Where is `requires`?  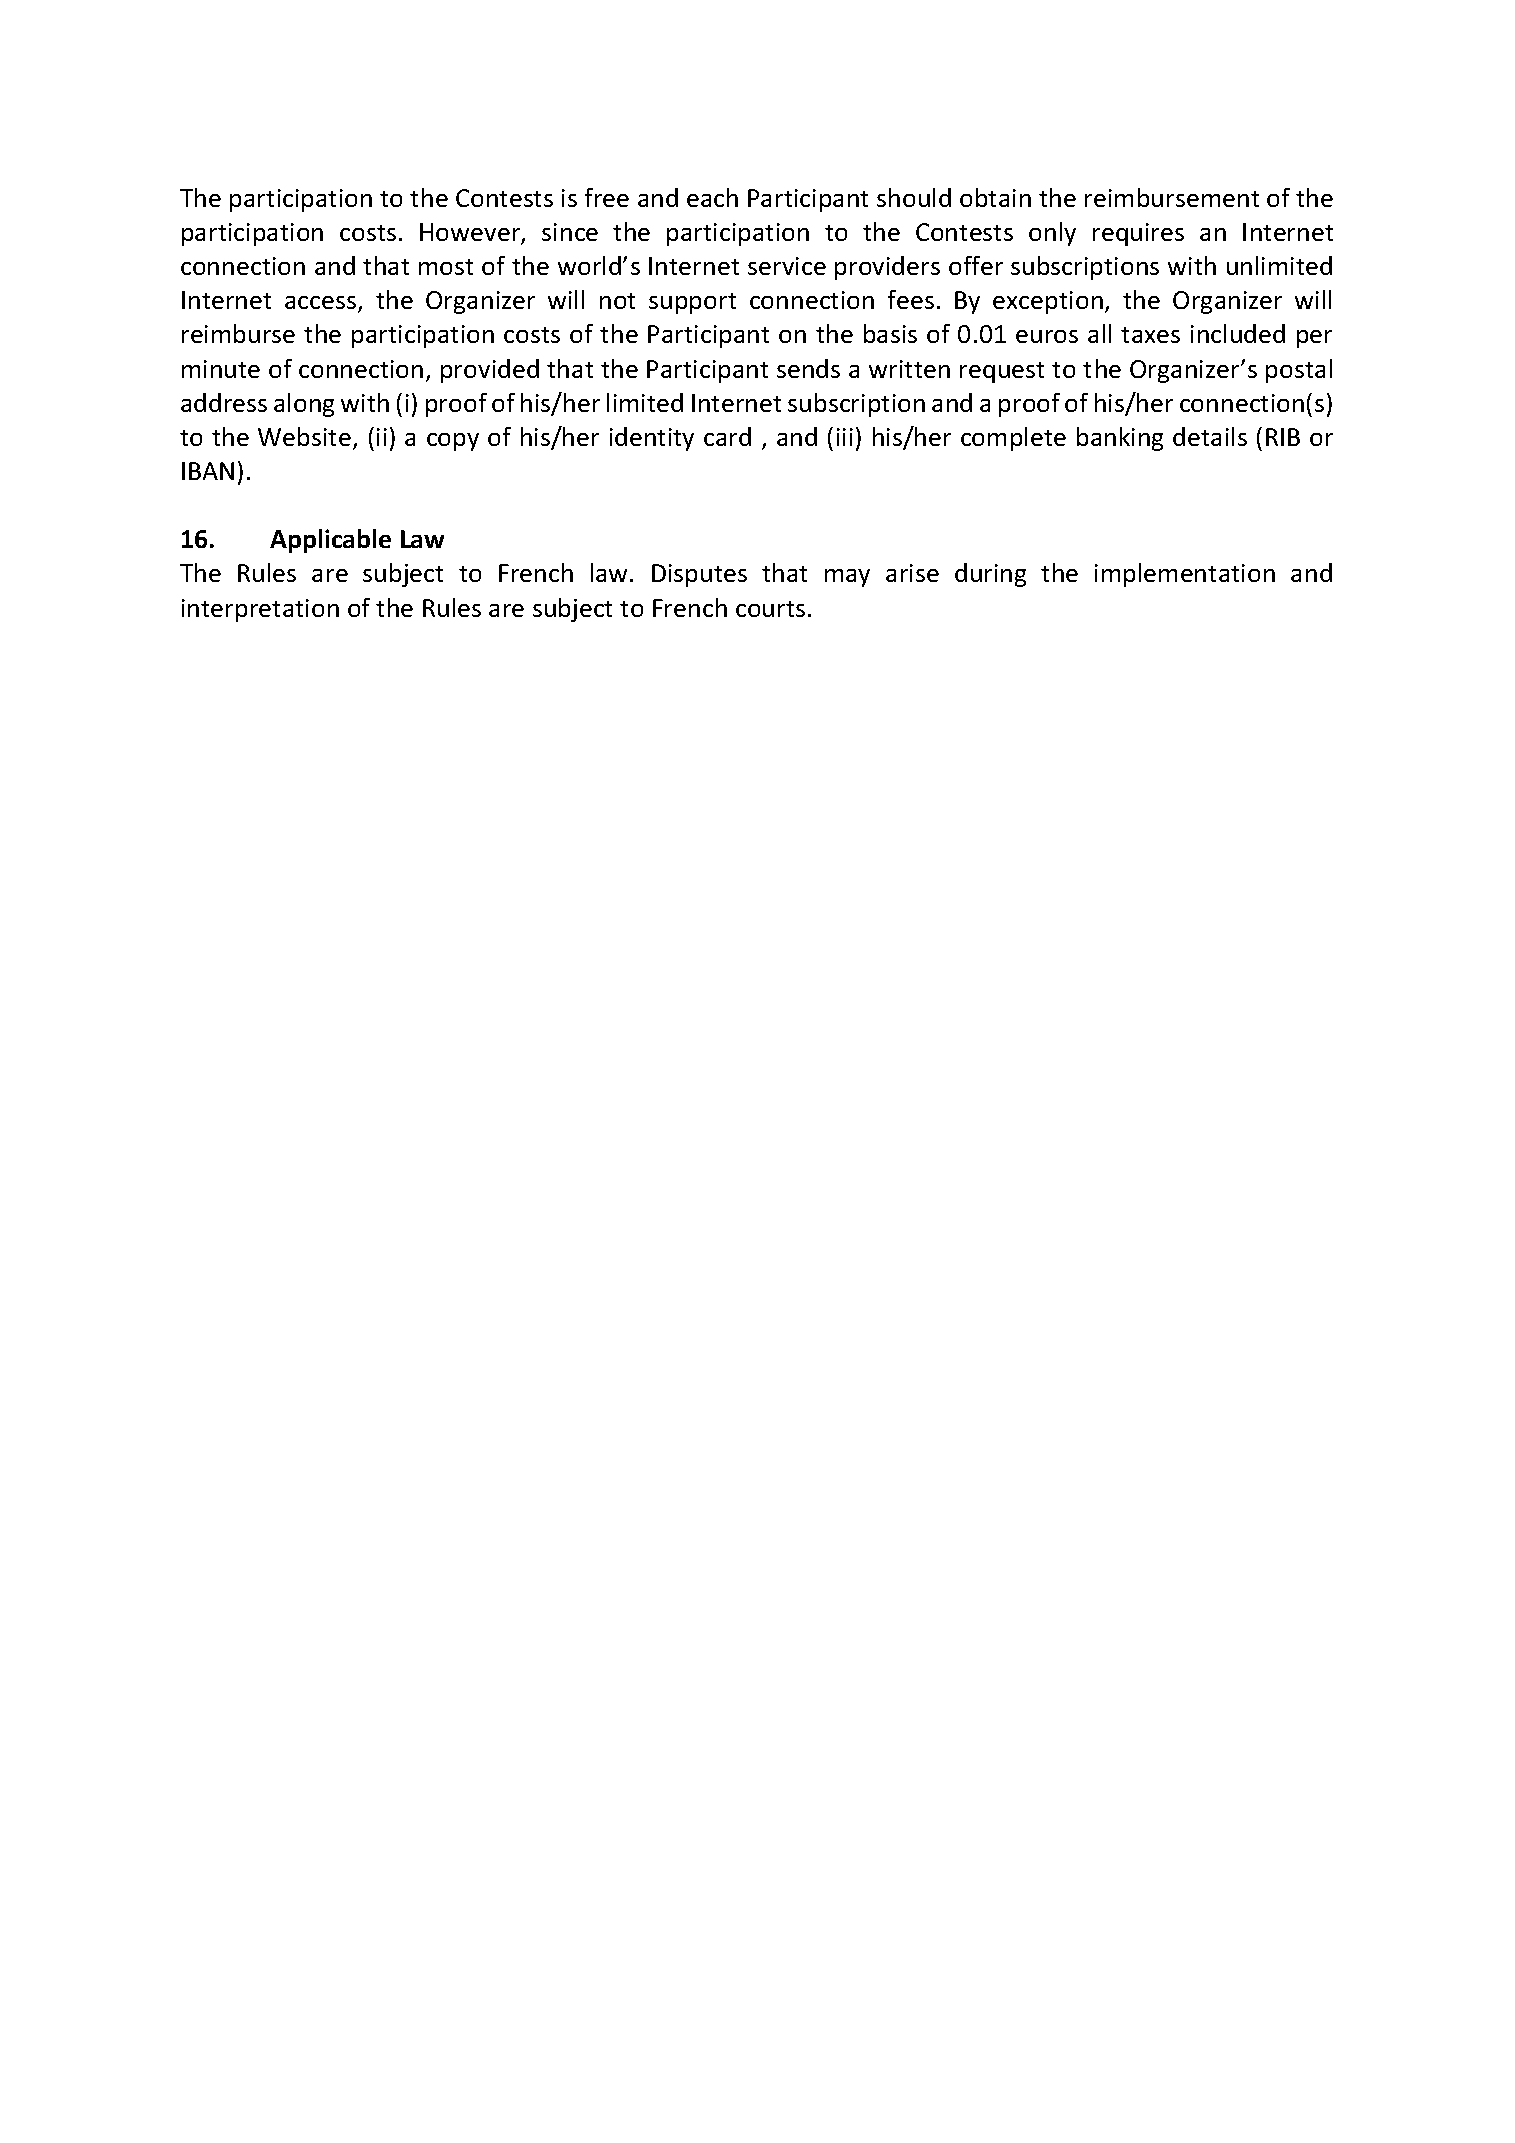
requires is located at coordinates (1138, 234).
